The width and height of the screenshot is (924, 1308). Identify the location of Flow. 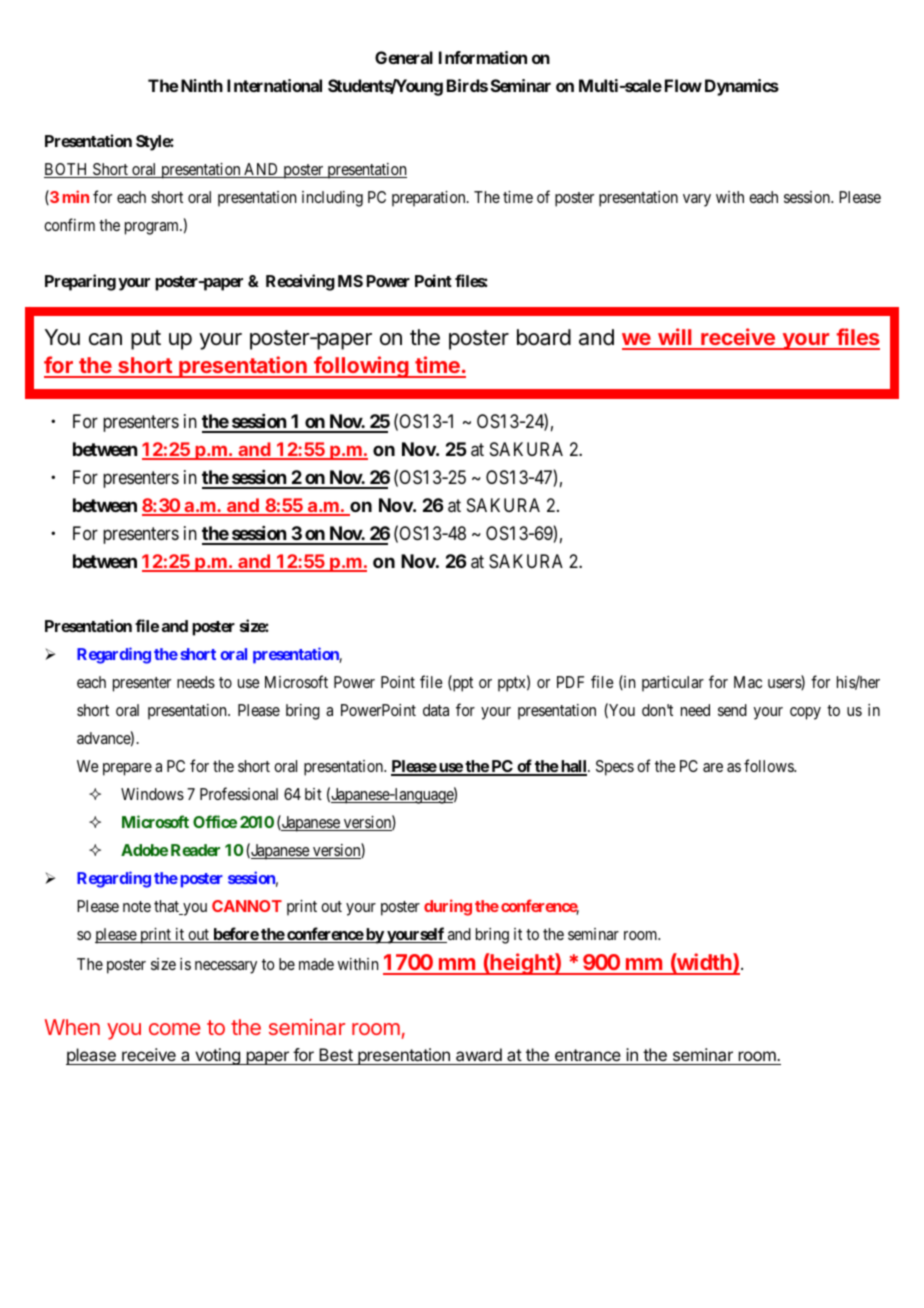
(683, 85).
